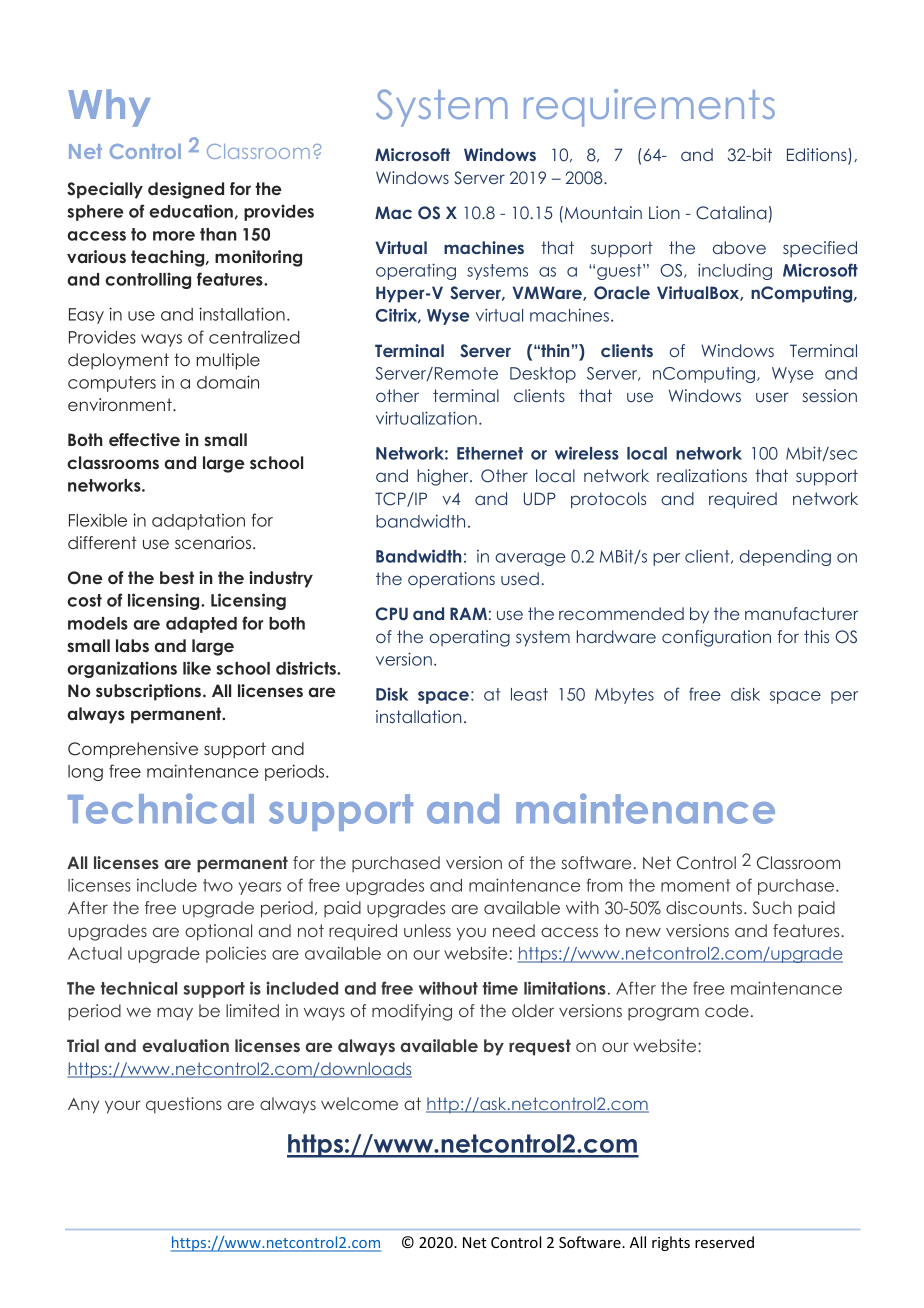 The image size is (924, 1308). I want to click on Mountain, so click(602, 212).
